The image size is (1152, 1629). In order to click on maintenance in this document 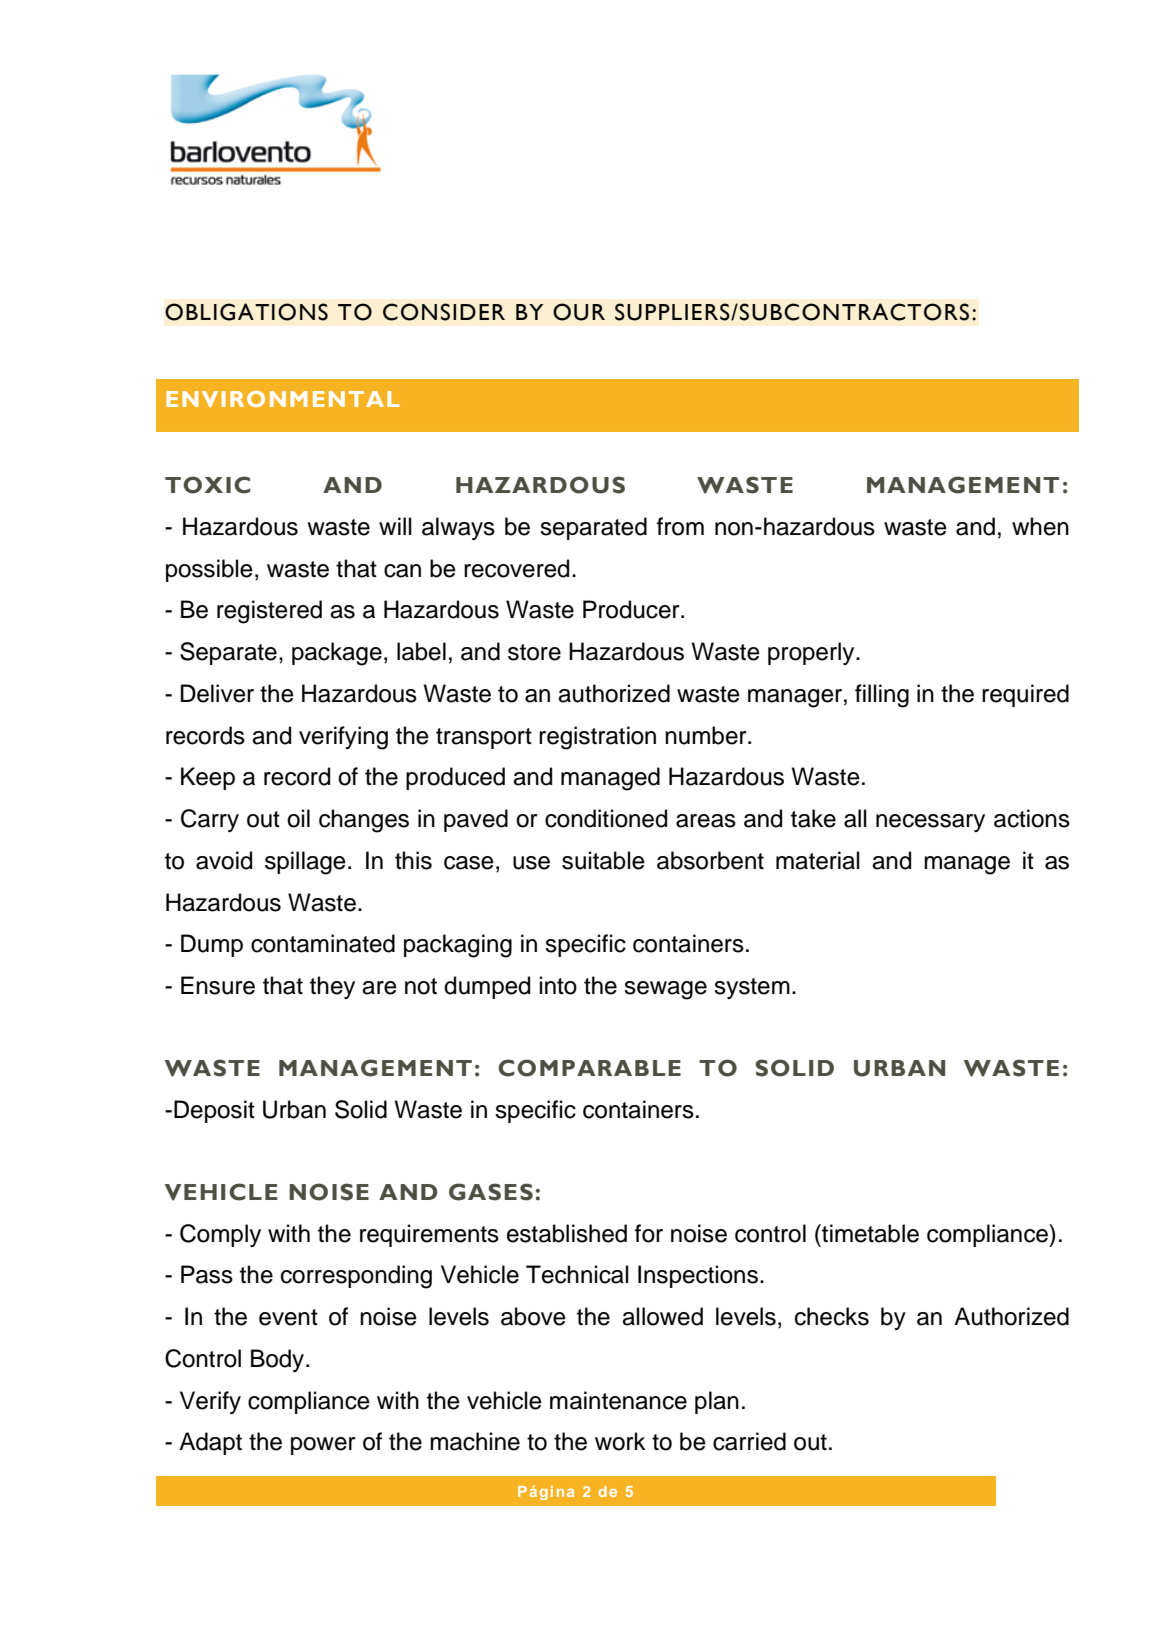, I will do `click(618, 1400)`.
